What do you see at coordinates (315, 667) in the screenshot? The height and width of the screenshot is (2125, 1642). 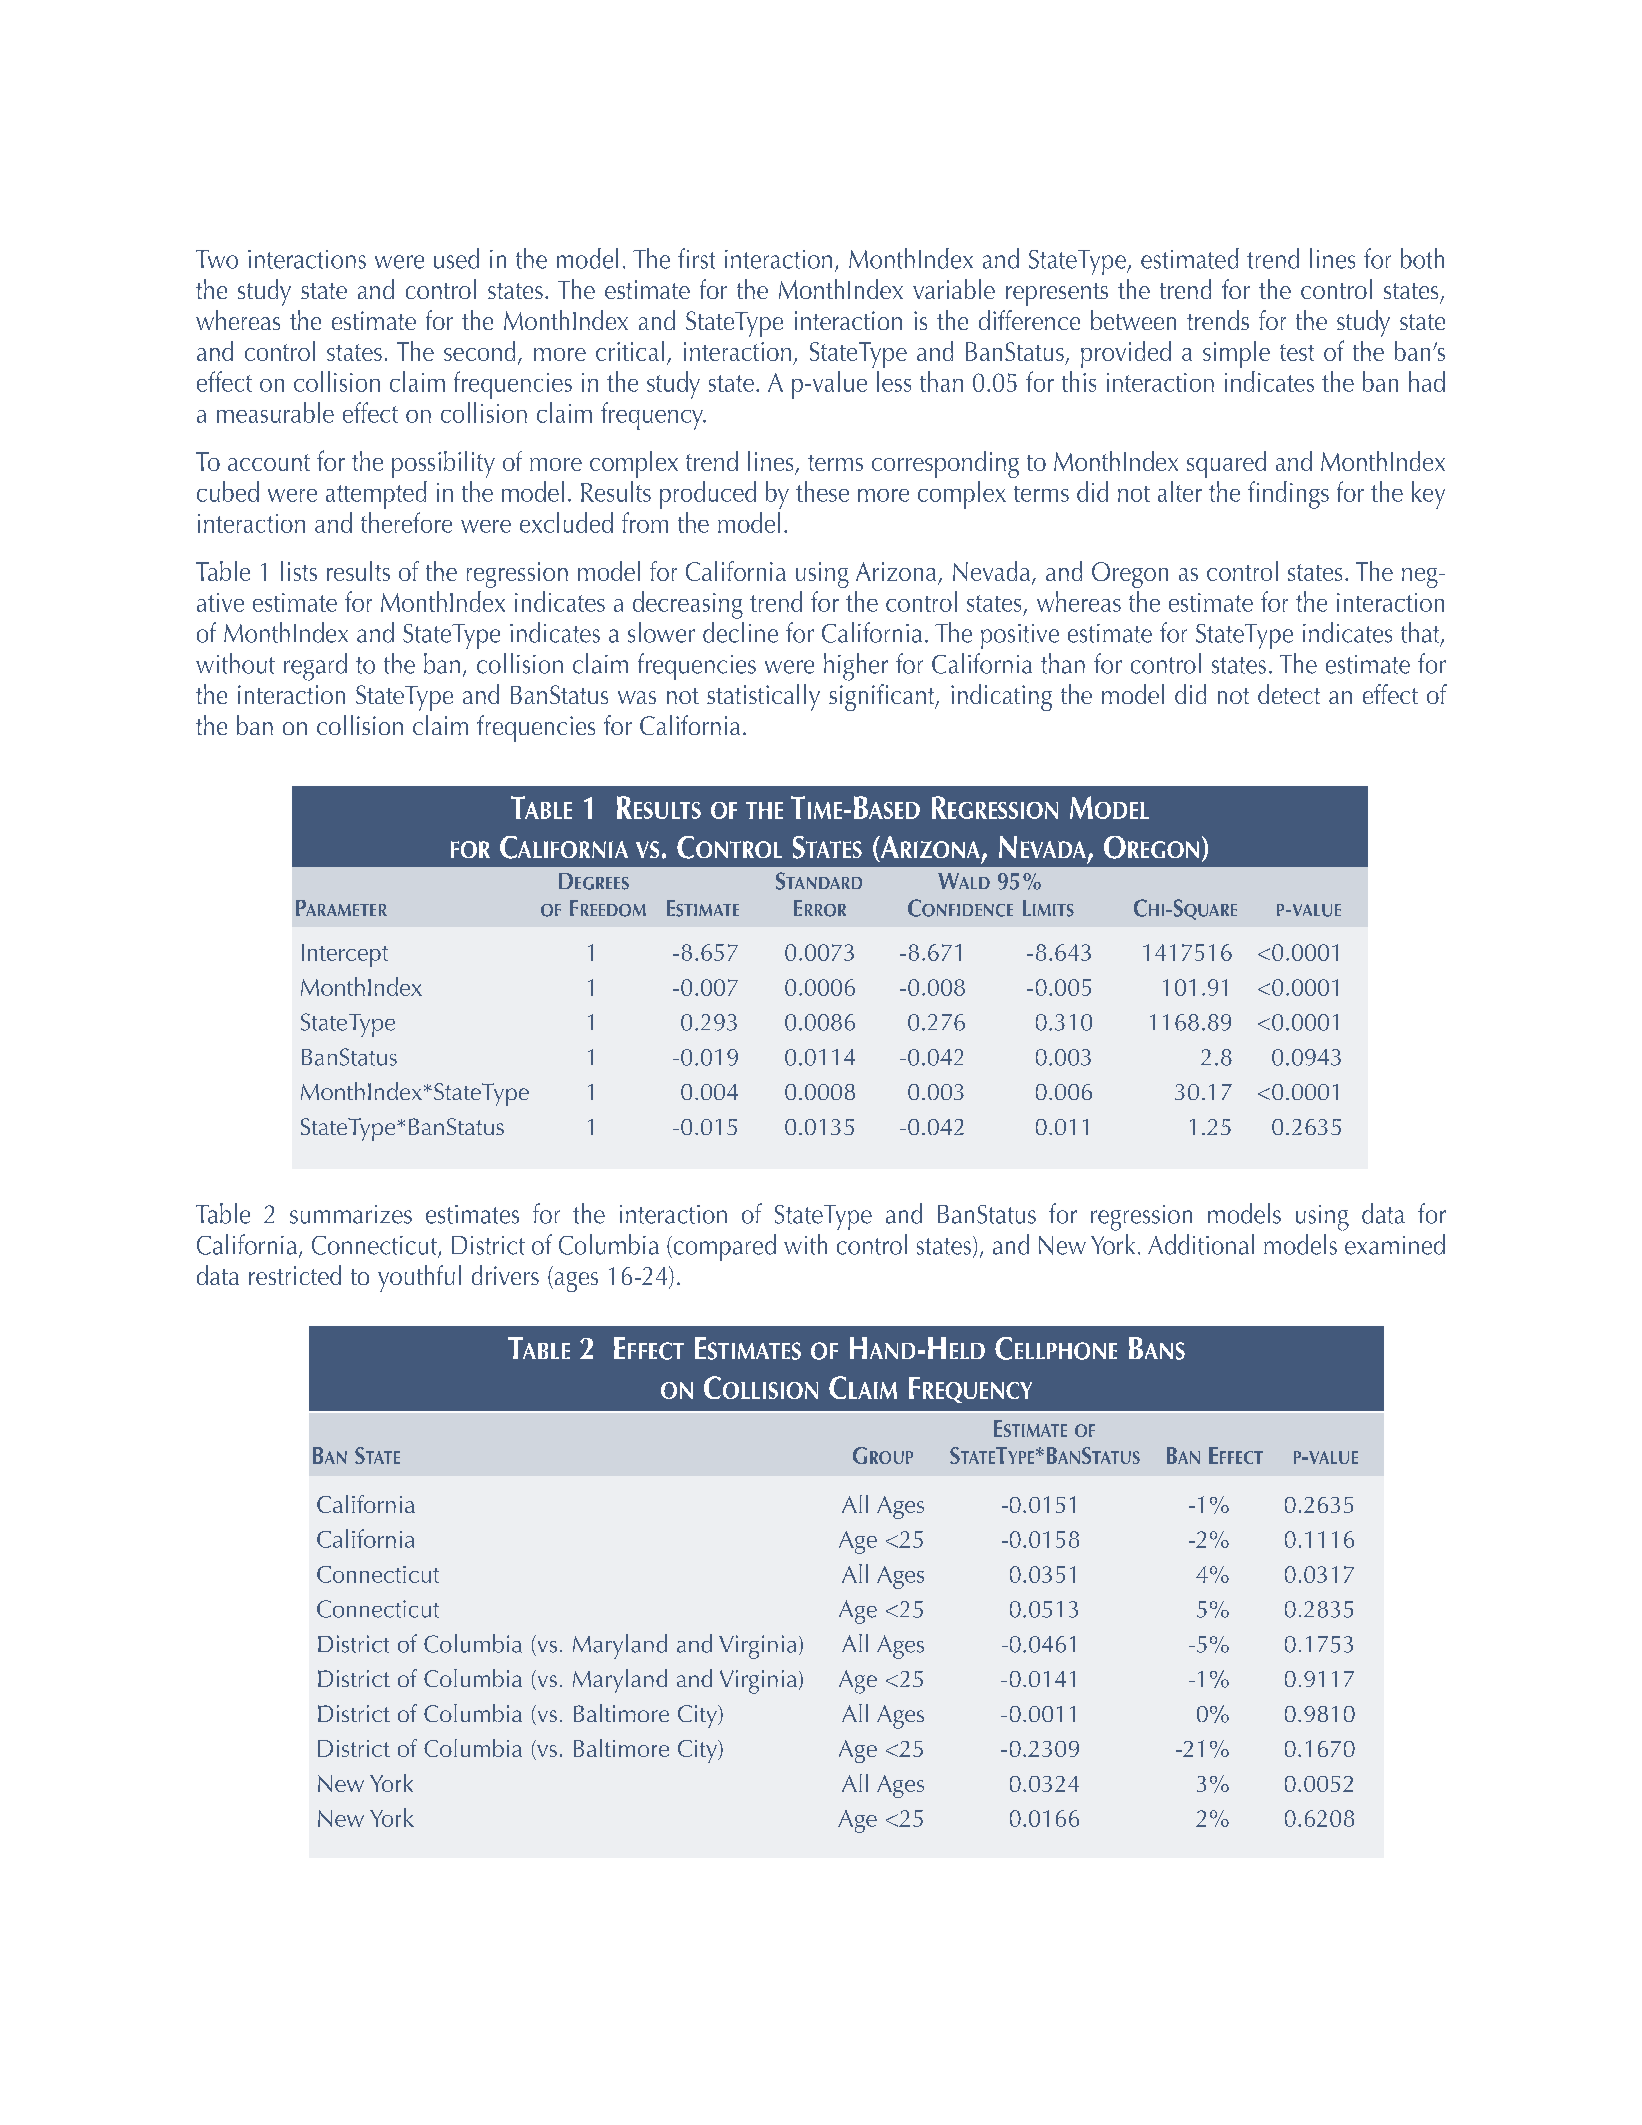 I see `regard` at bounding box center [315, 667].
